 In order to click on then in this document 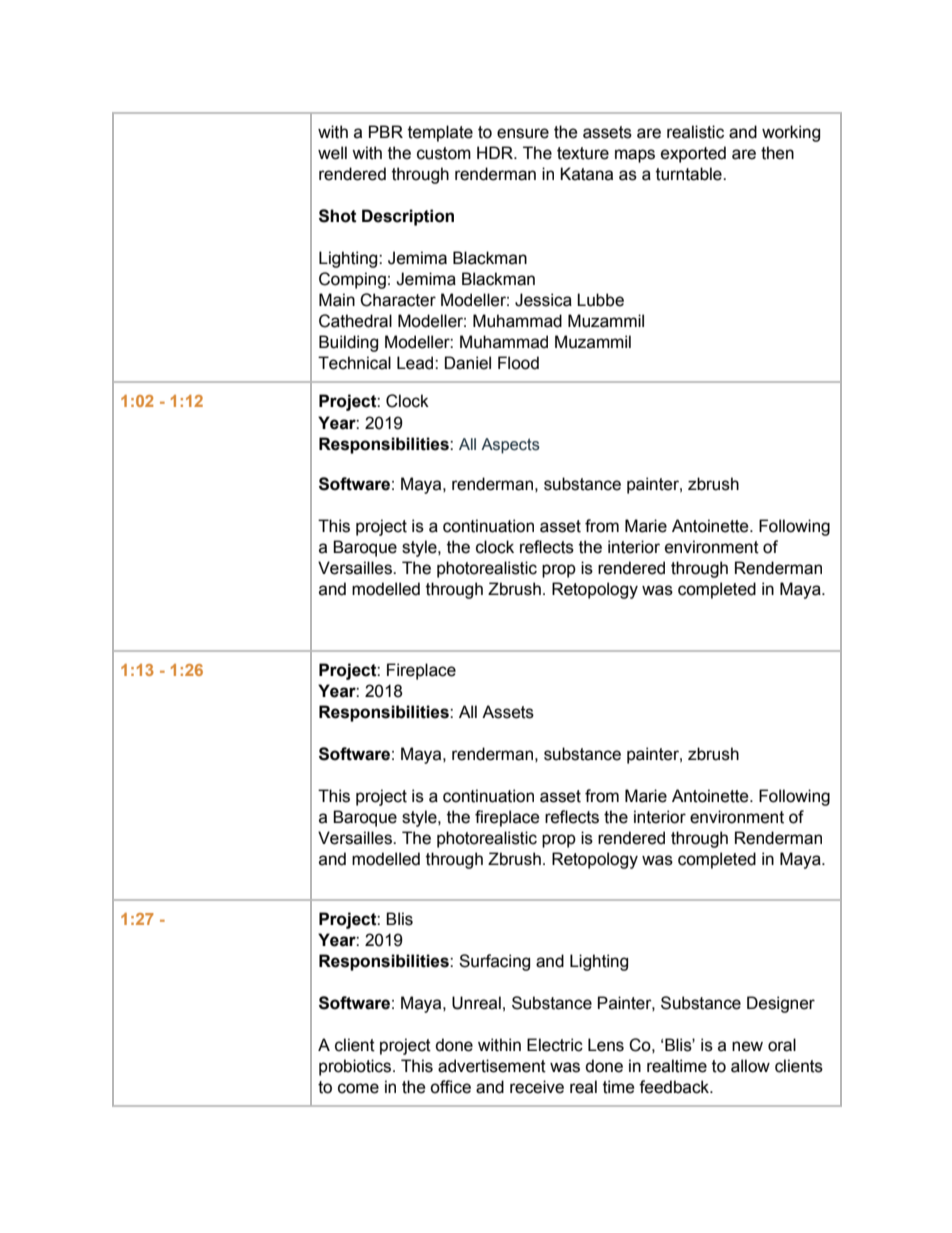, I will do `click(777, 153)`.
